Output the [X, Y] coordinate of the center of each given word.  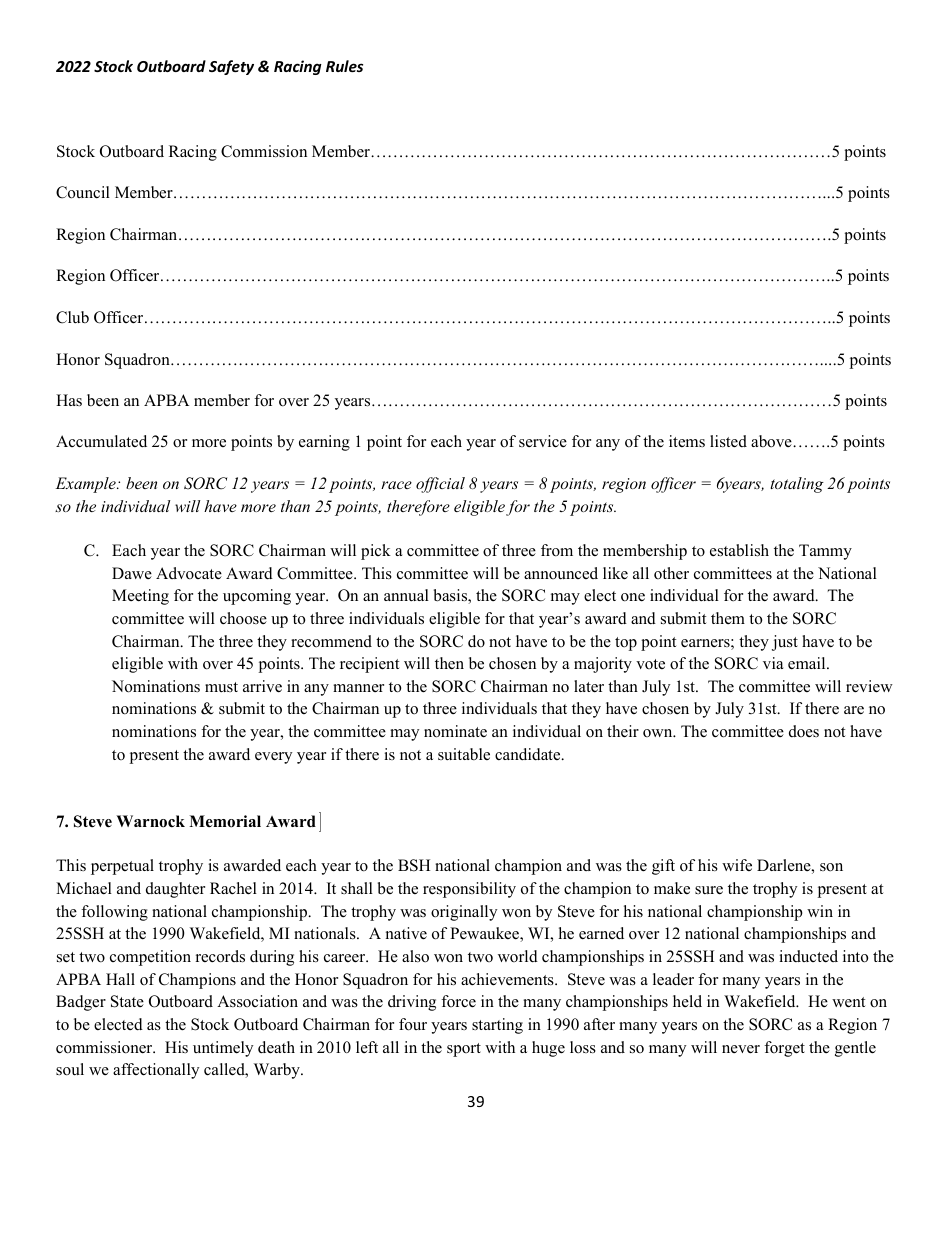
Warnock [150, 821]
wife [737, 865]
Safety [231, 67]
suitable [464, 754]
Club [72, 317]
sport [464, 1050]
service [543, 441]
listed [728, 441]
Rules [344, 66]
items [687, 441]
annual [406, 595]
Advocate [189, 573]
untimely [223, 1049]
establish [739, 550]
